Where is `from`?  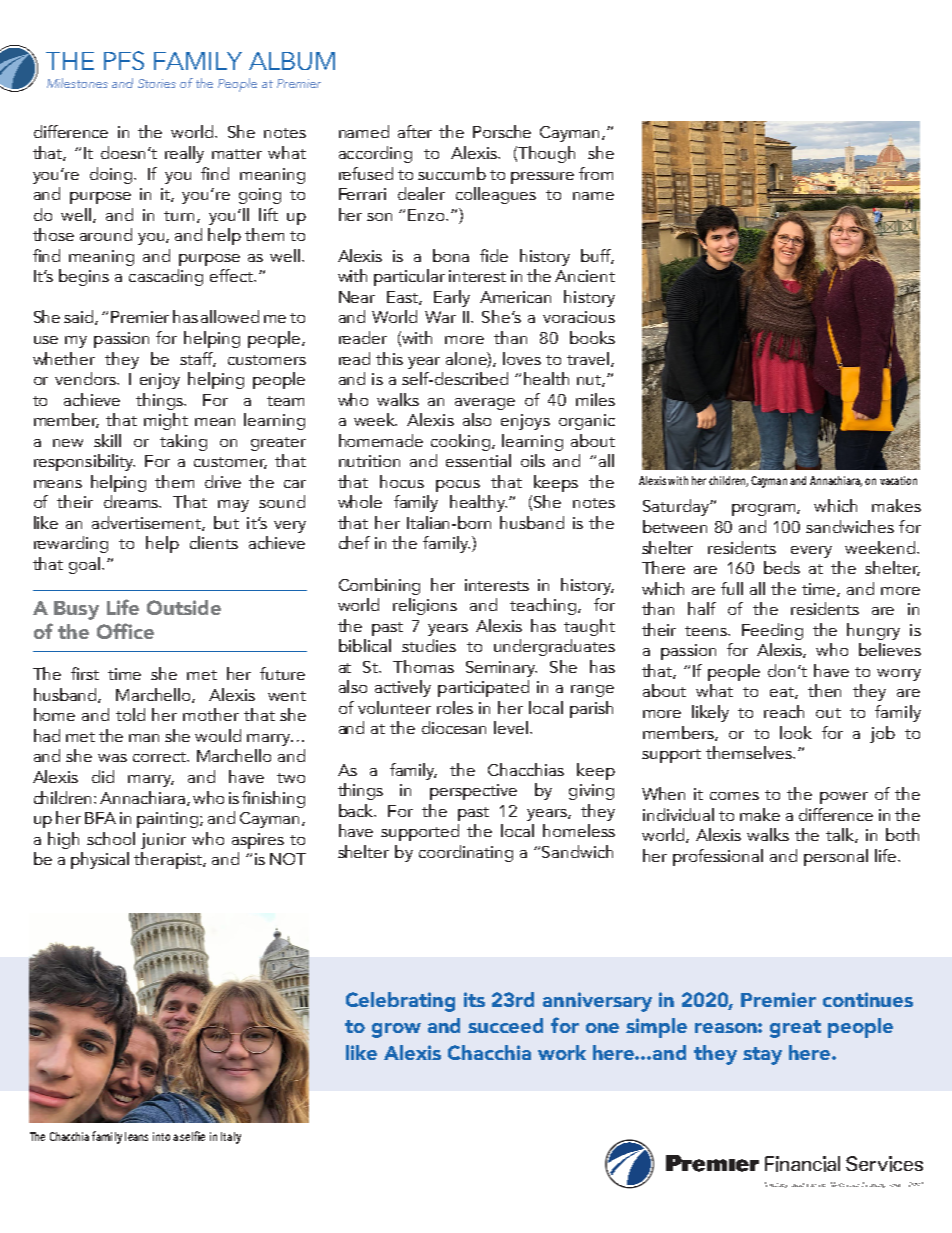 from is located at coordinates (596, 173).
